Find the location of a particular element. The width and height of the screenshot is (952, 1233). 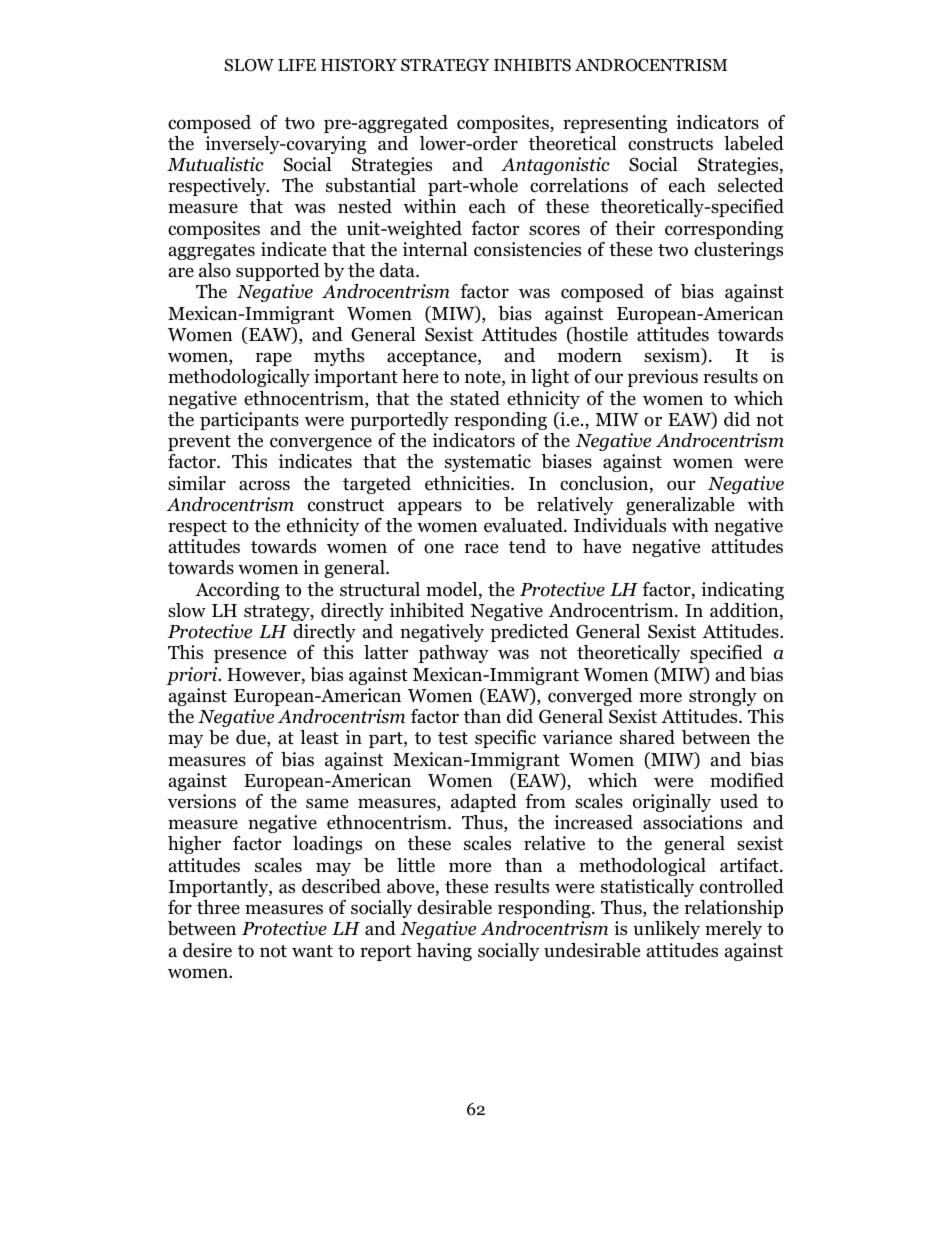

LIFE is located at coordinates (297, 65).
